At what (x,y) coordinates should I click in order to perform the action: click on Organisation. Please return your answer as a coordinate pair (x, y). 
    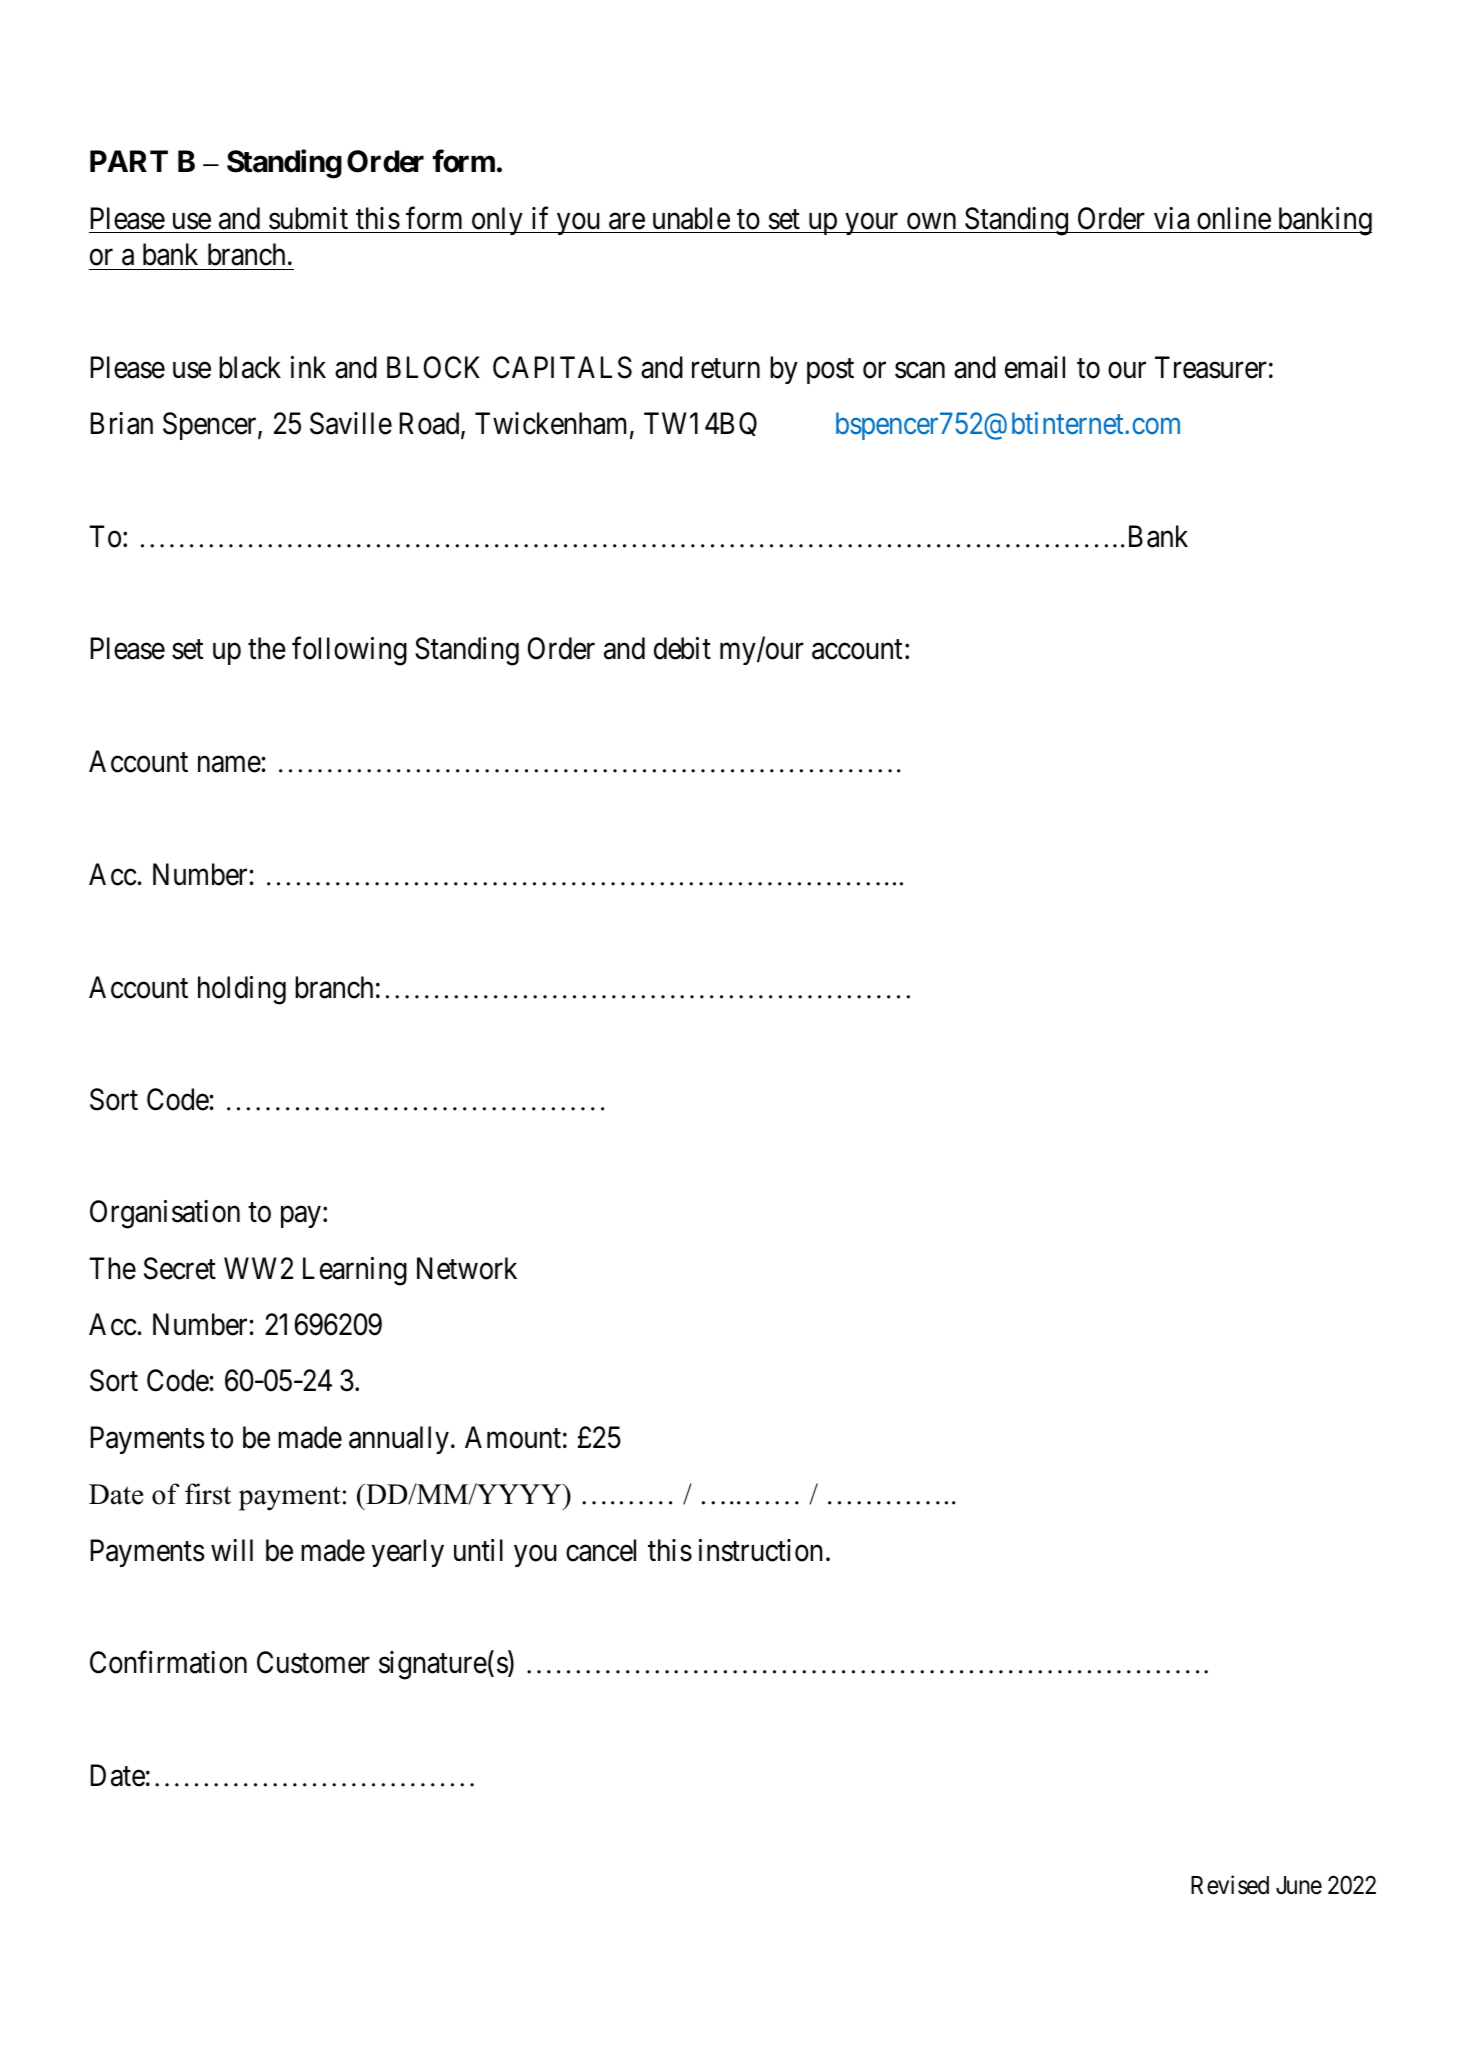
    Looking at the image, I should click on (165, 1214).
